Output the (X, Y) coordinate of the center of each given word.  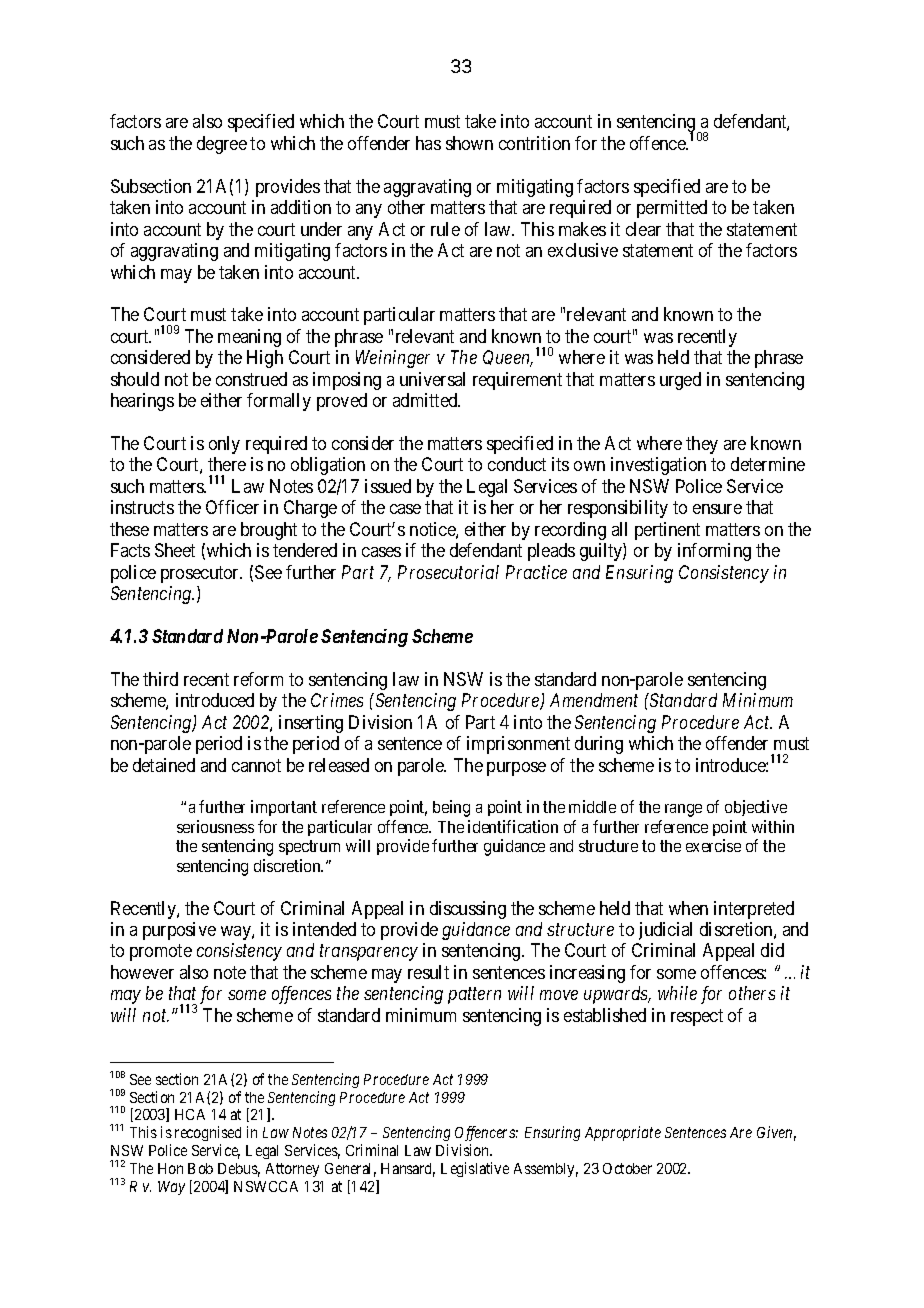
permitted (672, 209)
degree (222, 145)
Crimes (337, 700)
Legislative (475, 1169)
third (160, 679)
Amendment (594, 700)
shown (469, 143)
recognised (208, 1135)
